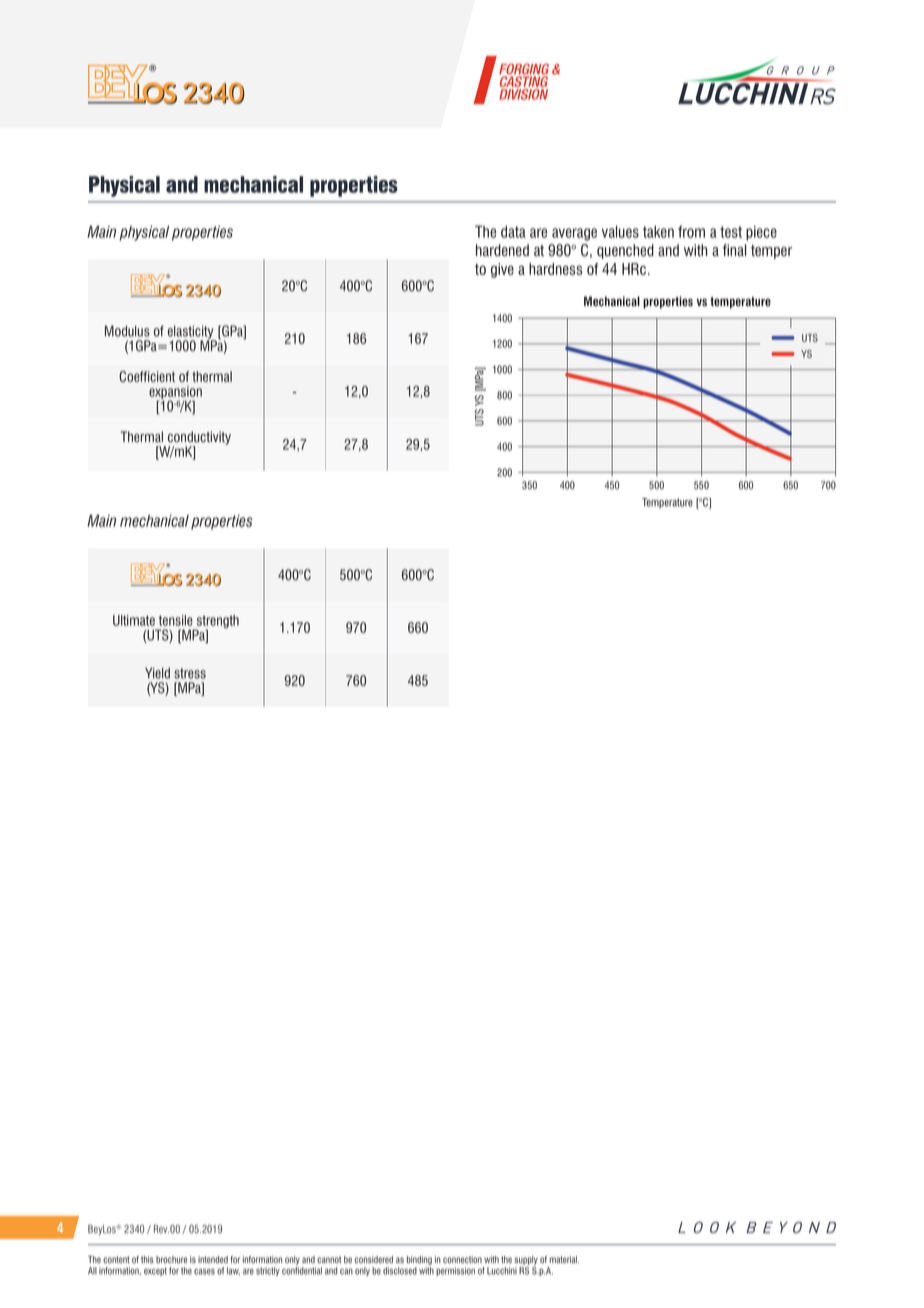 Image resolution: width=924 pixels, height=1308 pixels. Describe the element at coordinates (564, 1259) in the screenshot. I see `material` at that location.
